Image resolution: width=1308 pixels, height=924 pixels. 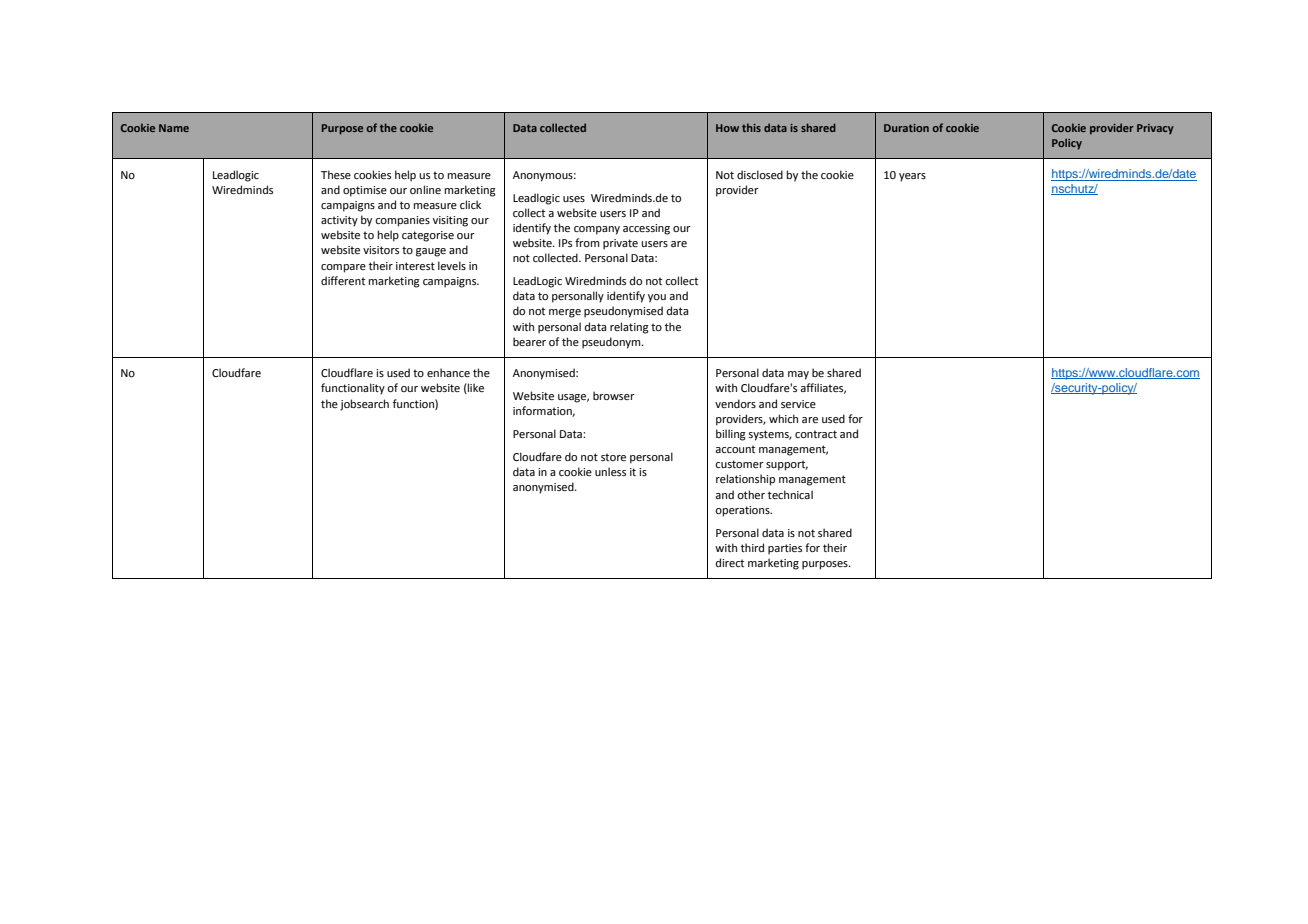 What do you see at coordinates (816, 434) in the screenshot?
I see `contract` at bounding box center [816, 434].
